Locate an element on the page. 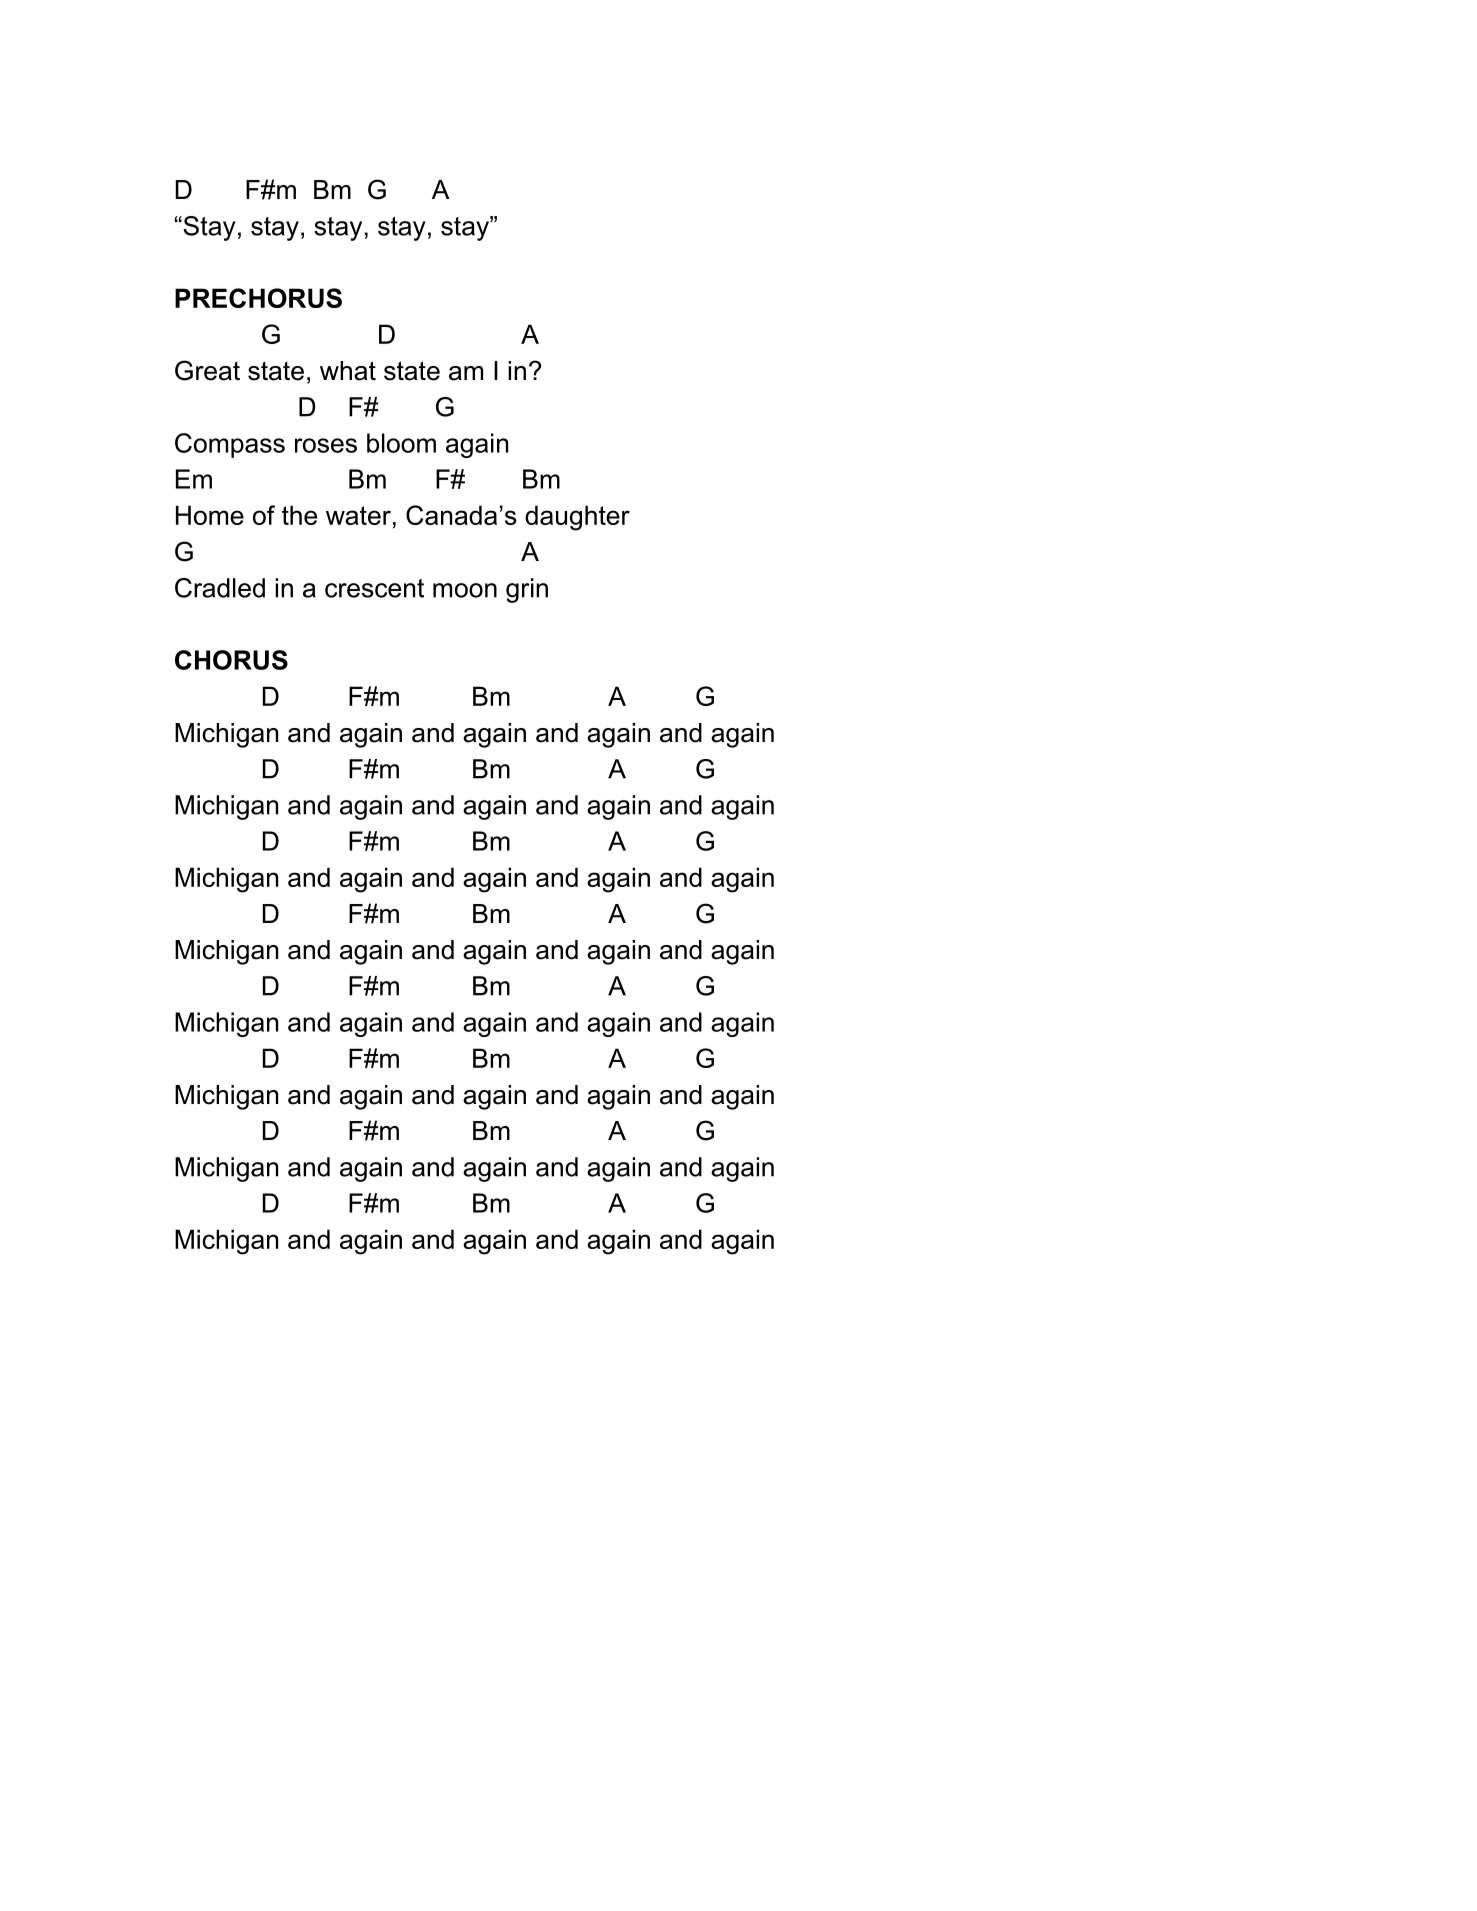 The height and width of the image is (1911, 1477). water is located at coordinates (358, 515).
